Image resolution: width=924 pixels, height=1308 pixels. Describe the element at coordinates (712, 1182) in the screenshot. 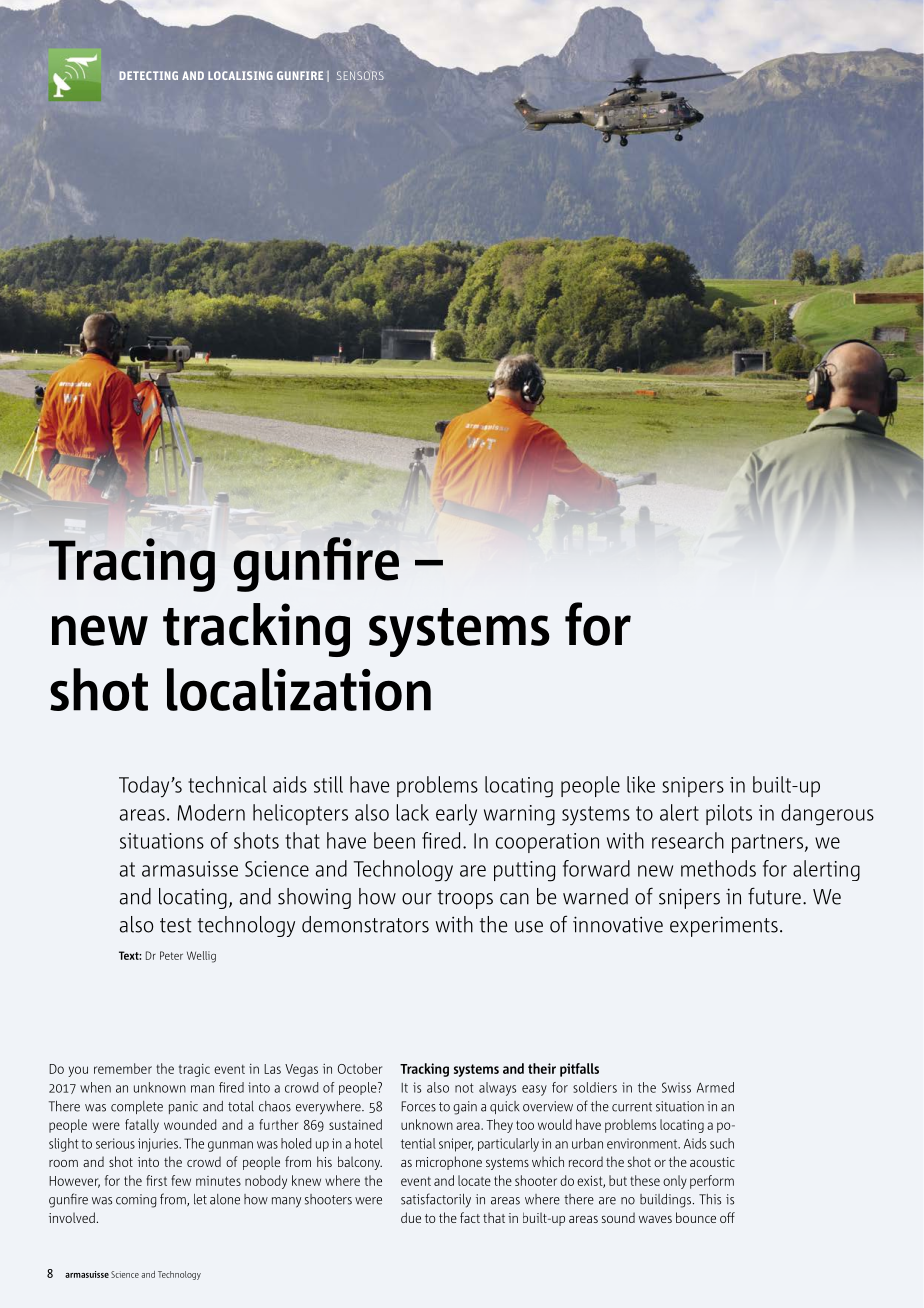

I see `perform` at that location.
